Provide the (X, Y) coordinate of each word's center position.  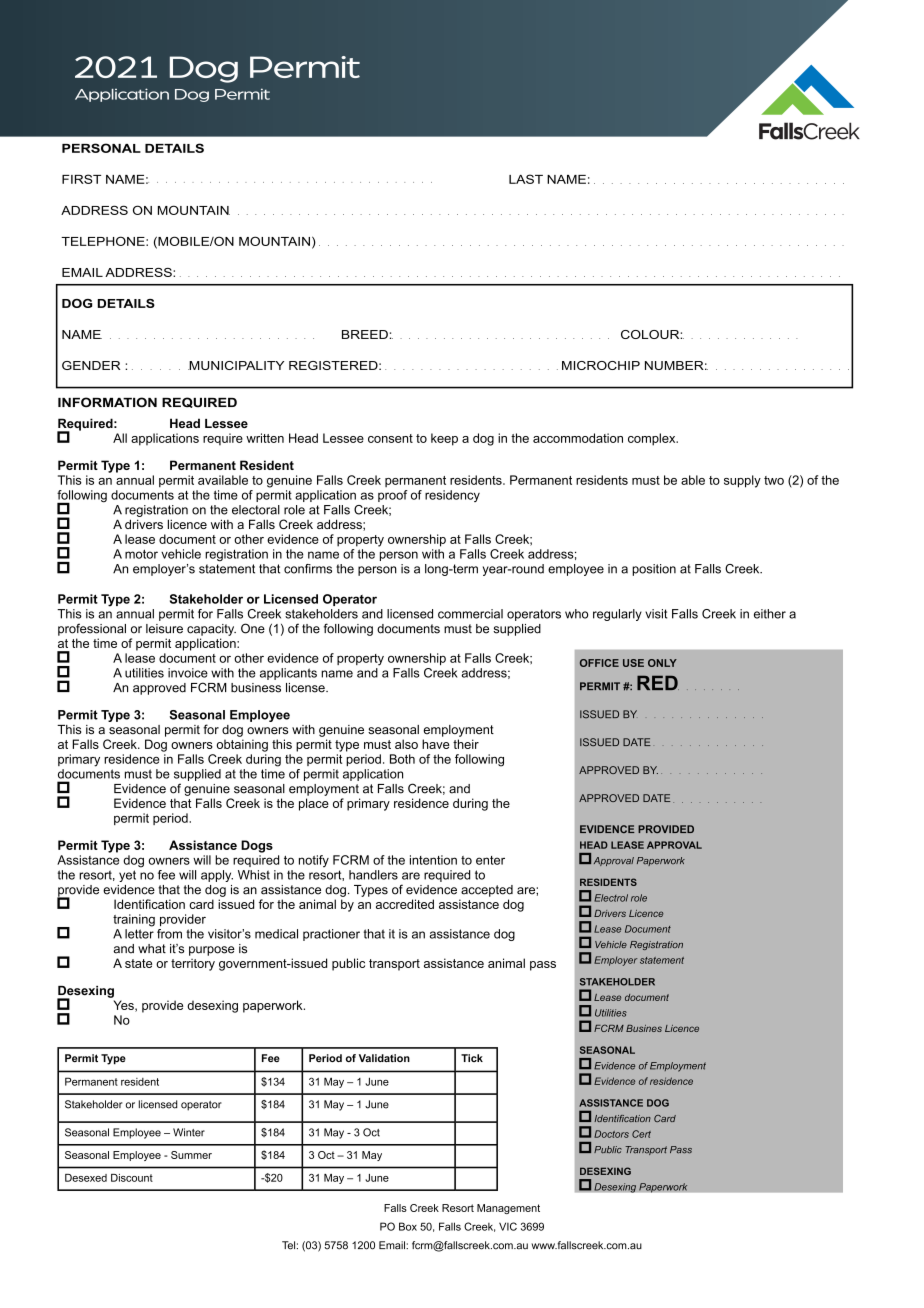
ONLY (662, 663)
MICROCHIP (601, 365)
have (436, 744)
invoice (188, 673)
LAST (526, 179)
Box (408, 1226)
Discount (132, 1178)
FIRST (81, 179)
